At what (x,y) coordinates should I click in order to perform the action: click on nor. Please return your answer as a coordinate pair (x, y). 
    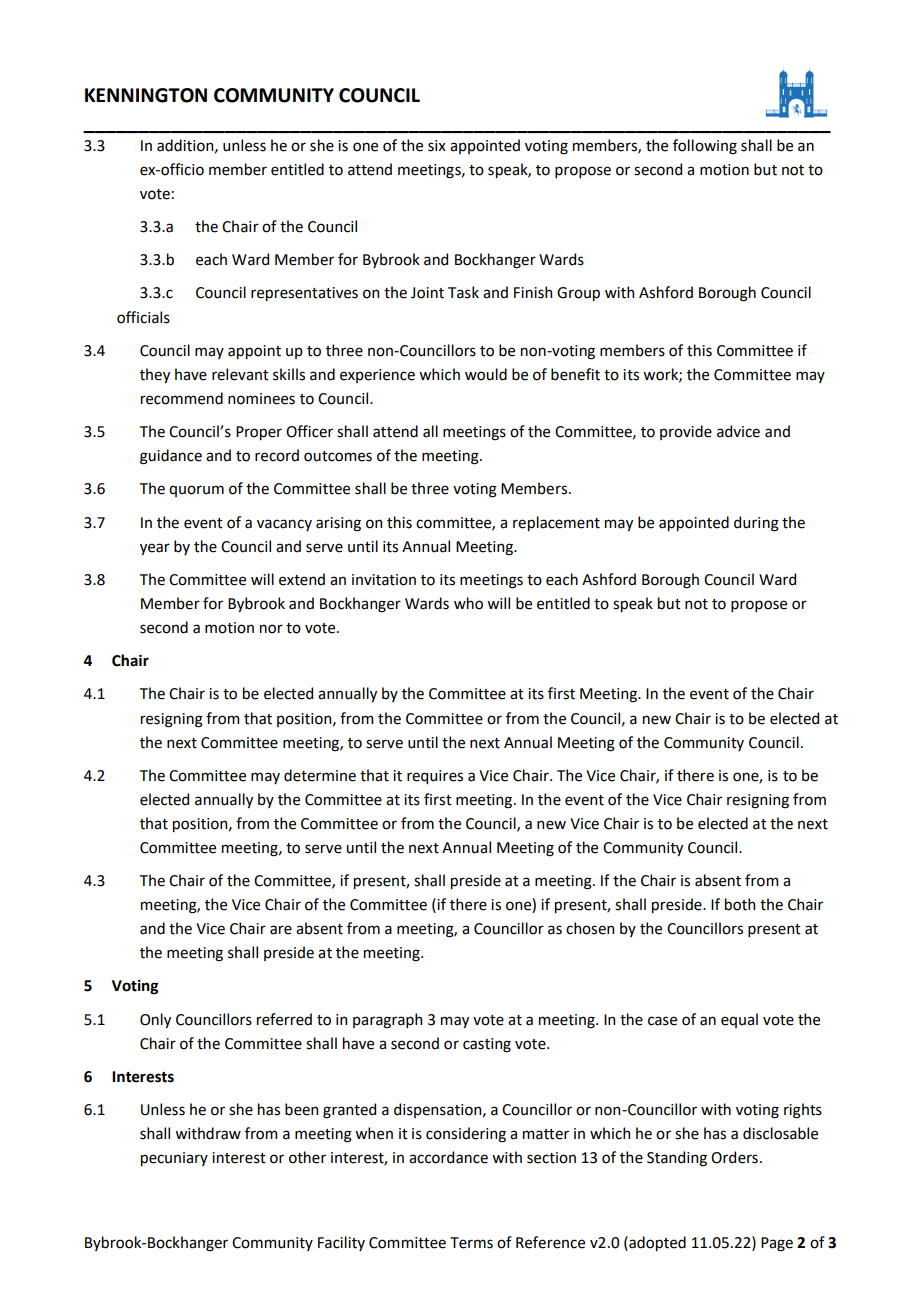
    Looking at the image, I should click on (271, 629).
